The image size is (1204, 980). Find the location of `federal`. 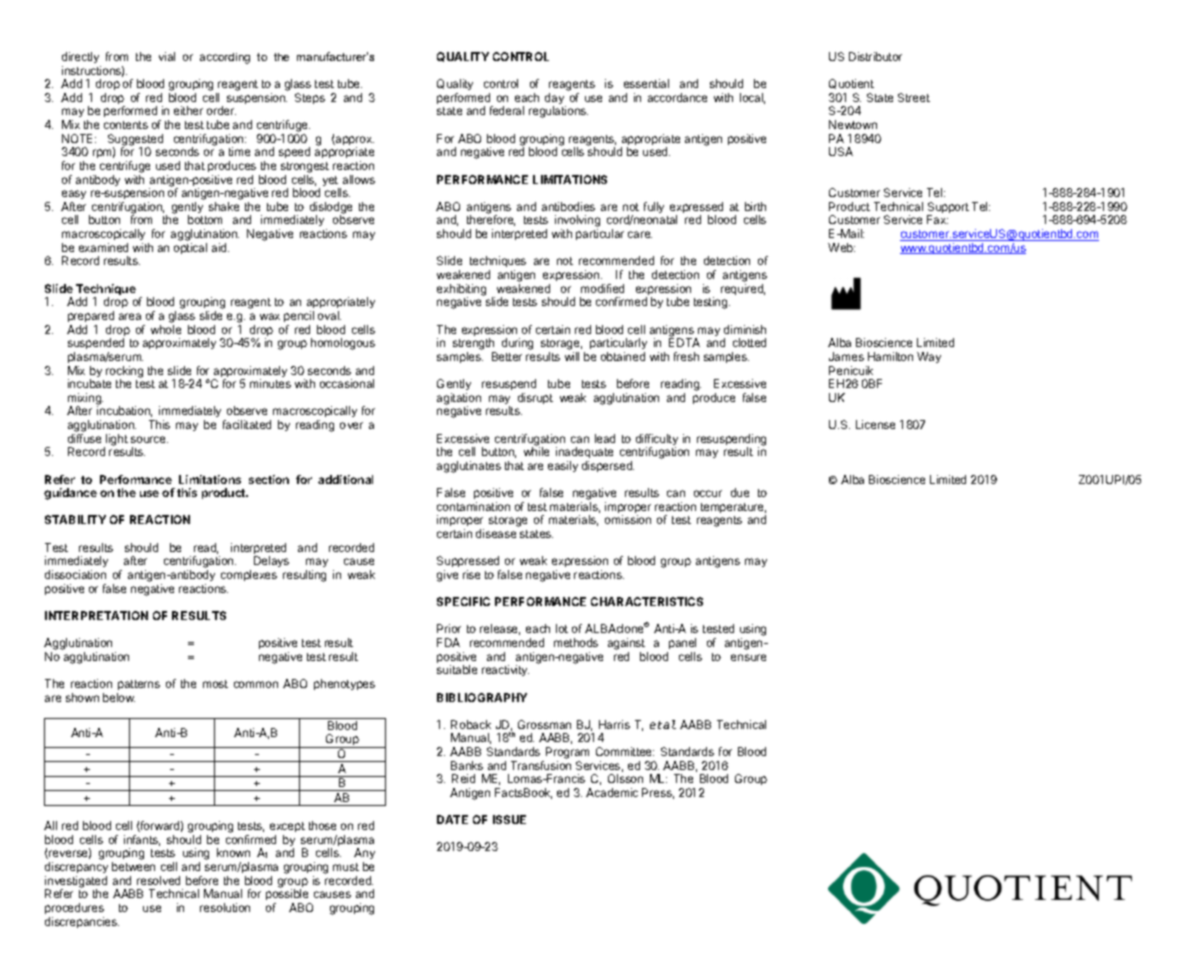

federal is located at coordinates (507, 110).
